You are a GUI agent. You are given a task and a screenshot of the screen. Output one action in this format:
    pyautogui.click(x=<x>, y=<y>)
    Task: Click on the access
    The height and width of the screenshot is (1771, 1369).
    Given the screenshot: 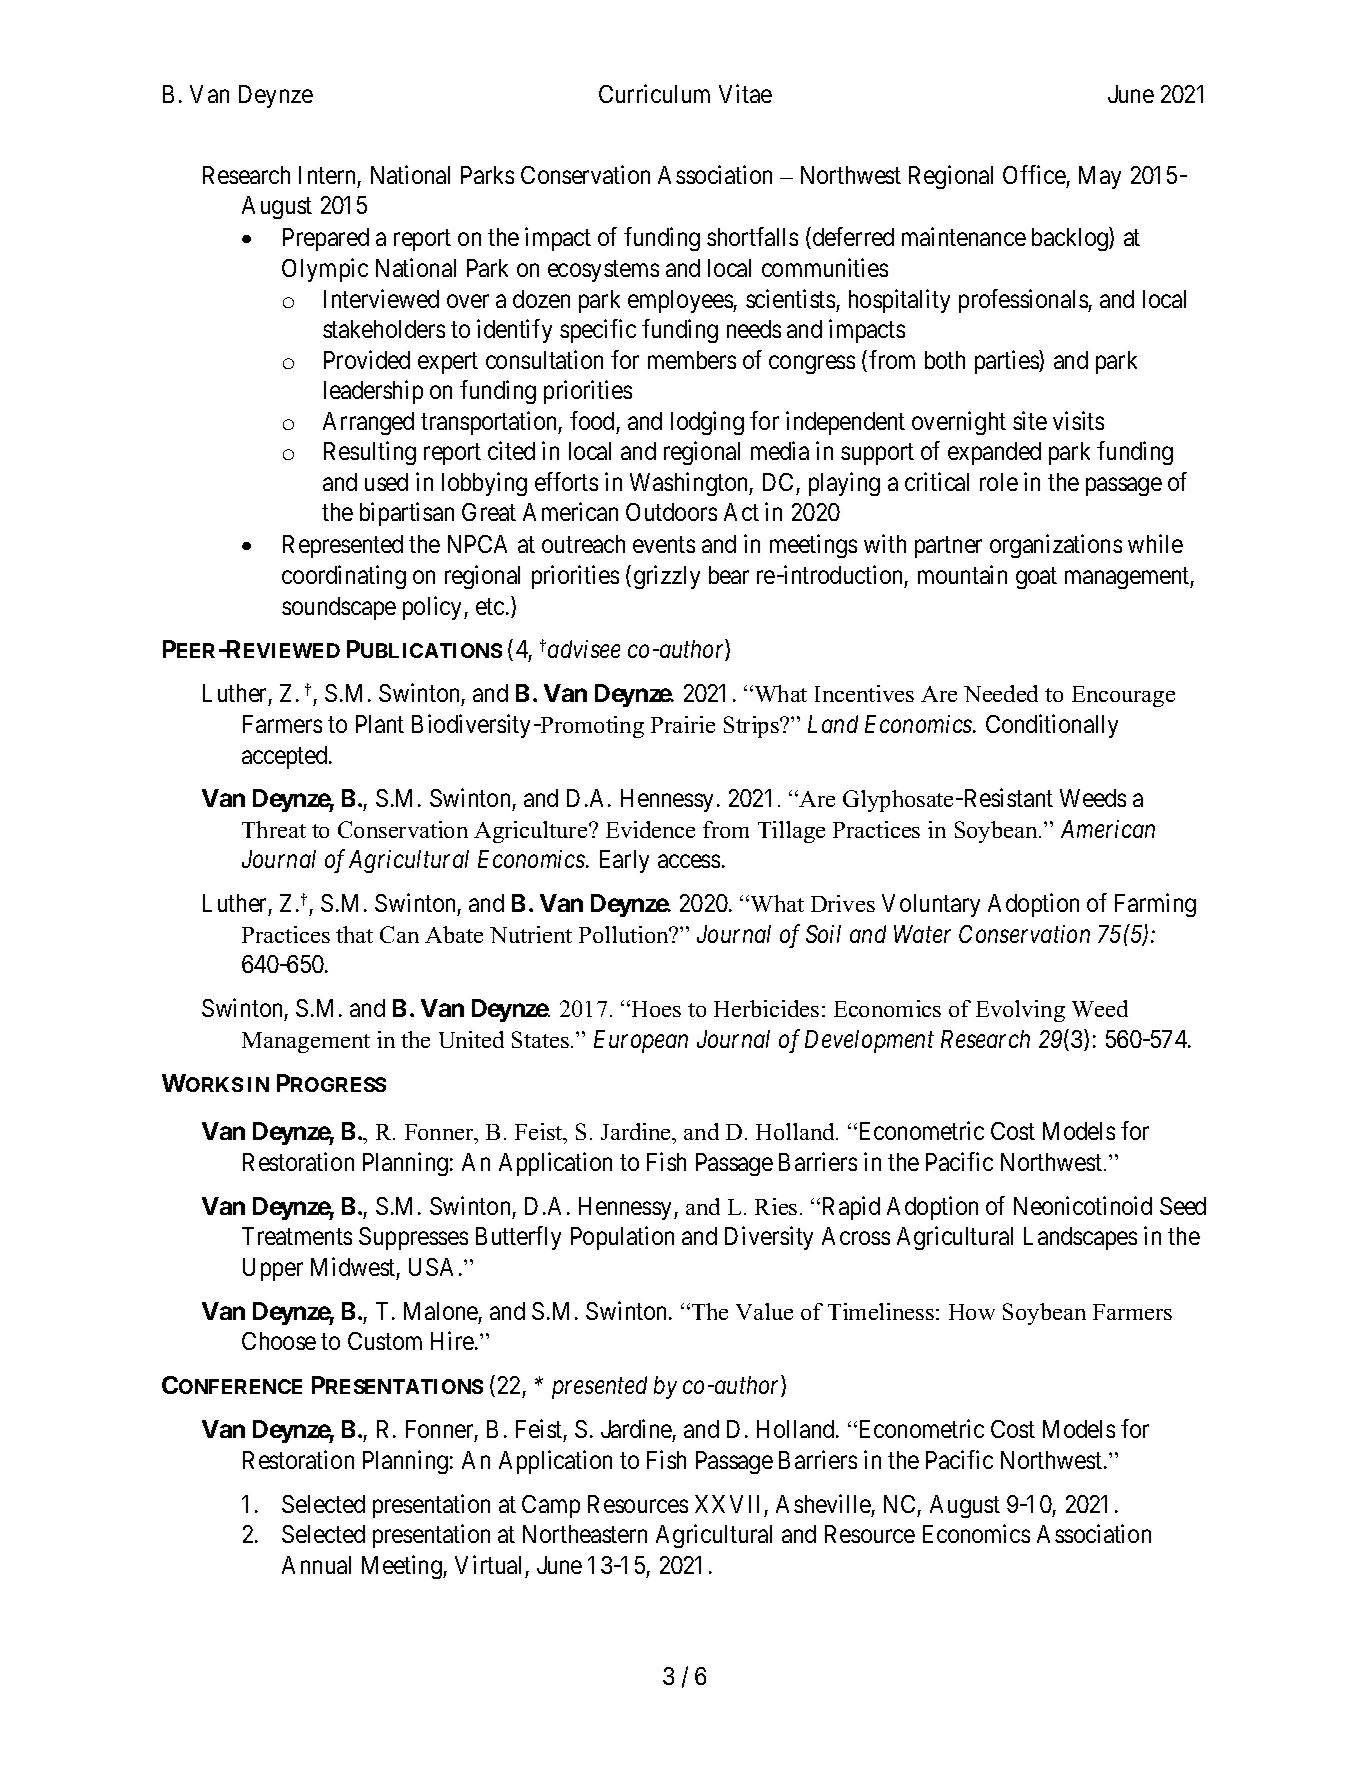 What is the action you would take?
    pyautogui.click(x=689, y=861)
